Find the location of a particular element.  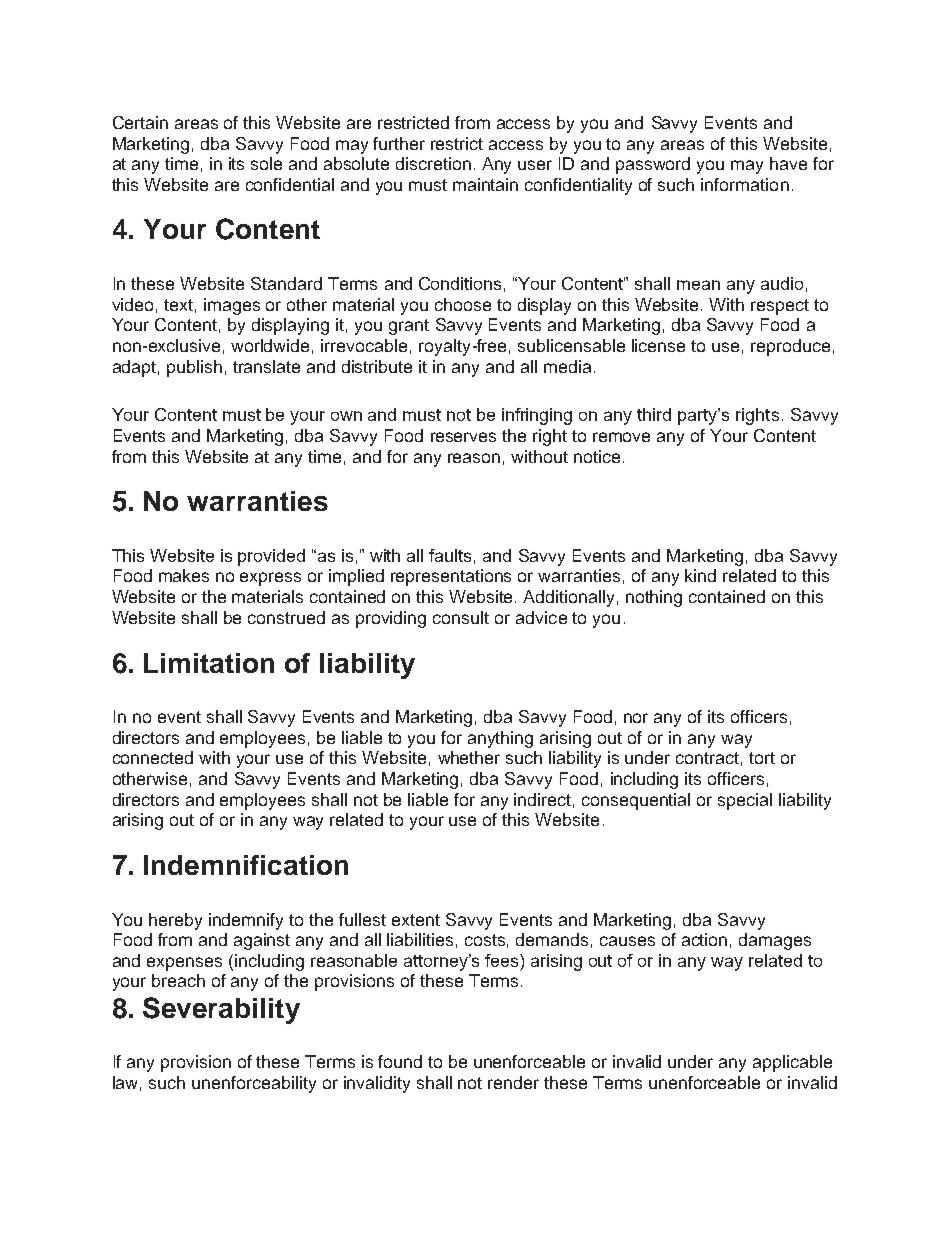

information is located at coordinates (745, 184).
